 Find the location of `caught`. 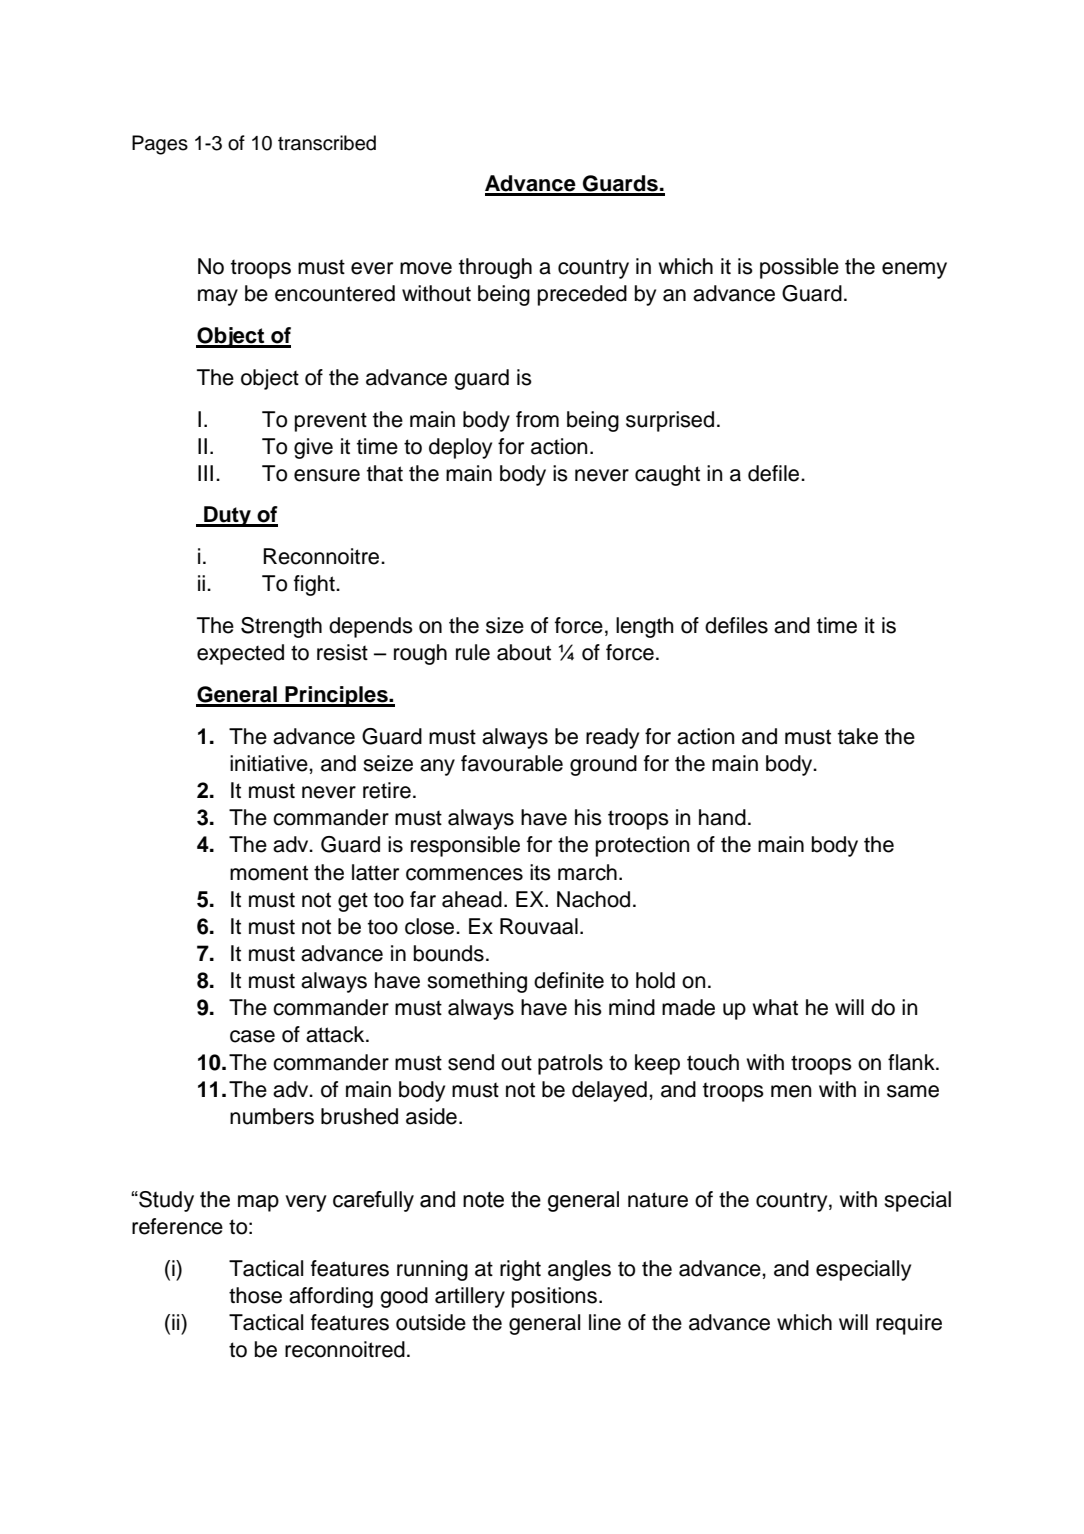

caught is located at coordinates (667, 475).
